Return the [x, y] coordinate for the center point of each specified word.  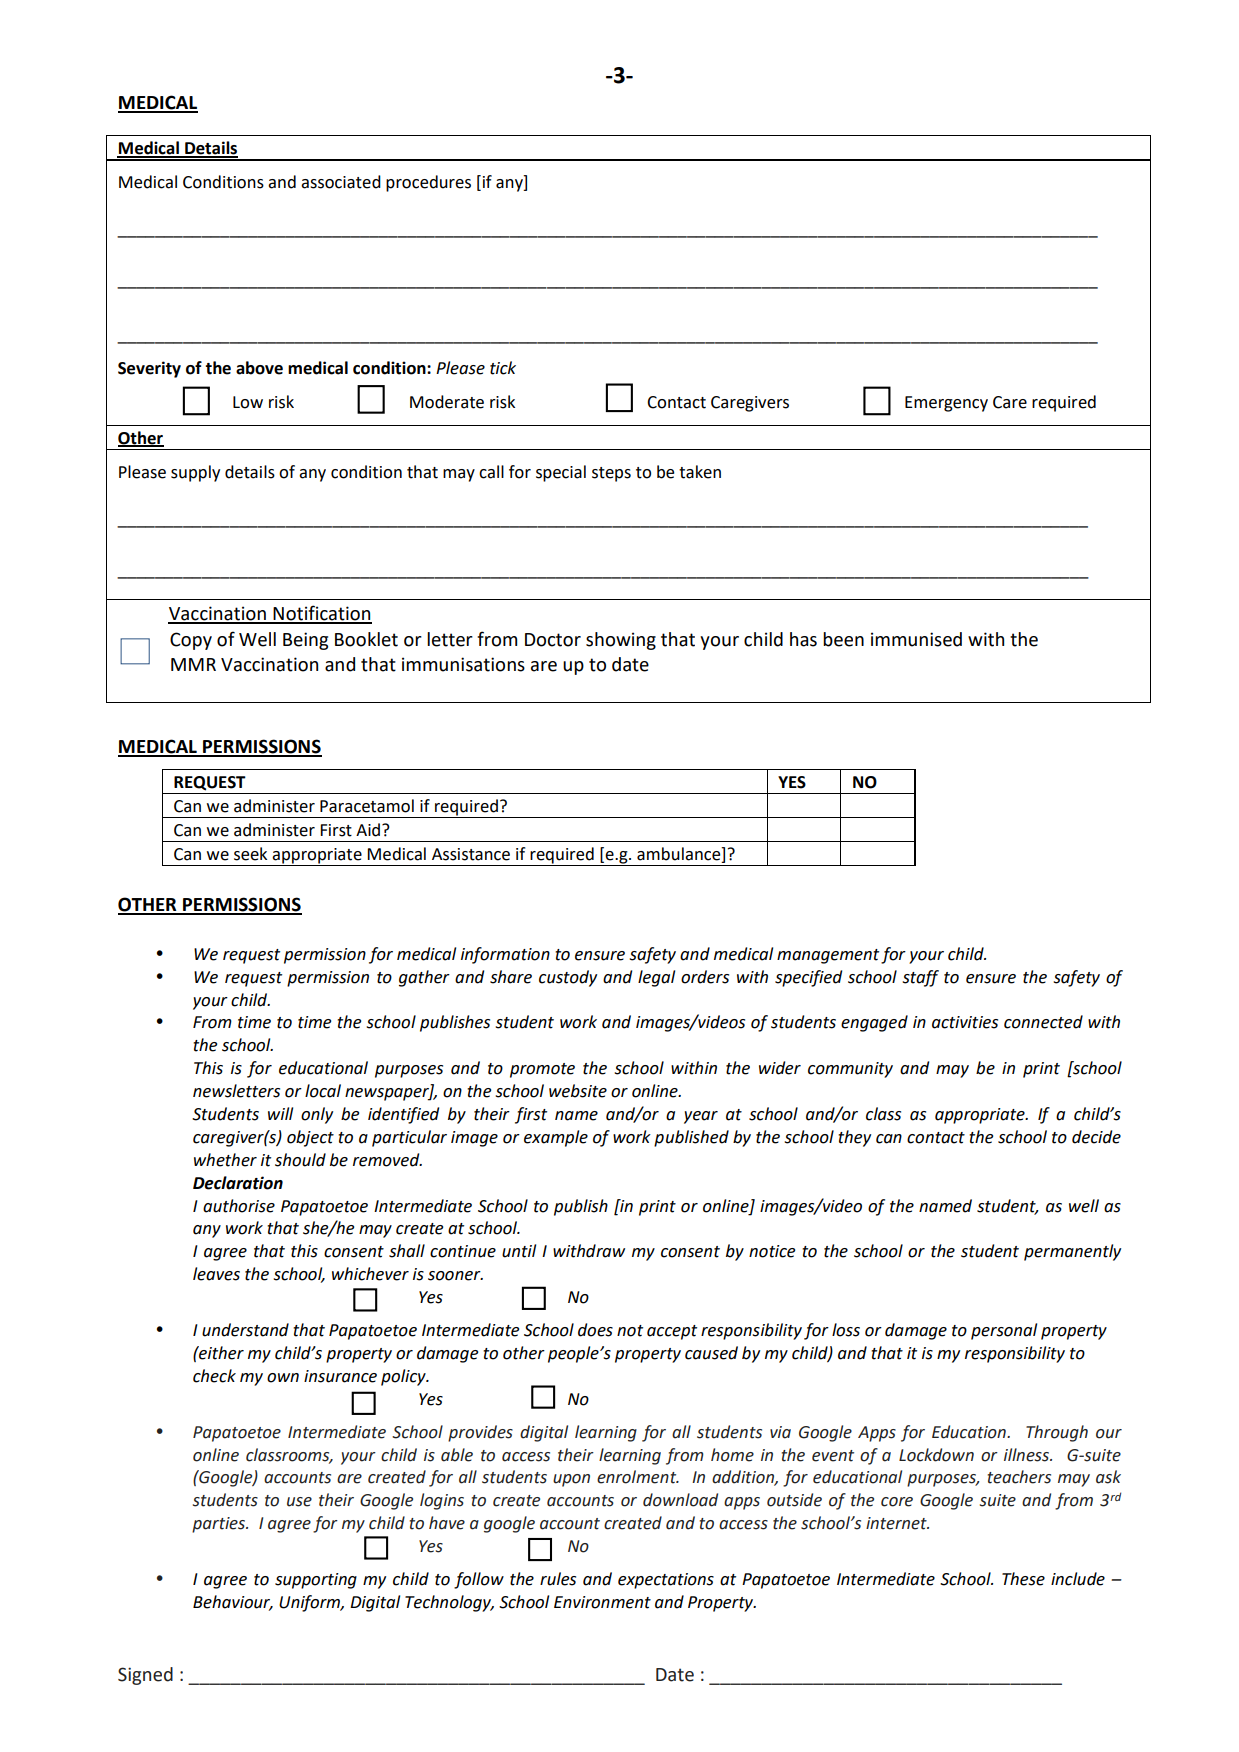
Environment [602, 1602]
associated [341, 182]
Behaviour [233, 1603]
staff [920, 978]
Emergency [946, 404]
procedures [428, 183]
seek [250, 854]
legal [656, 978]
